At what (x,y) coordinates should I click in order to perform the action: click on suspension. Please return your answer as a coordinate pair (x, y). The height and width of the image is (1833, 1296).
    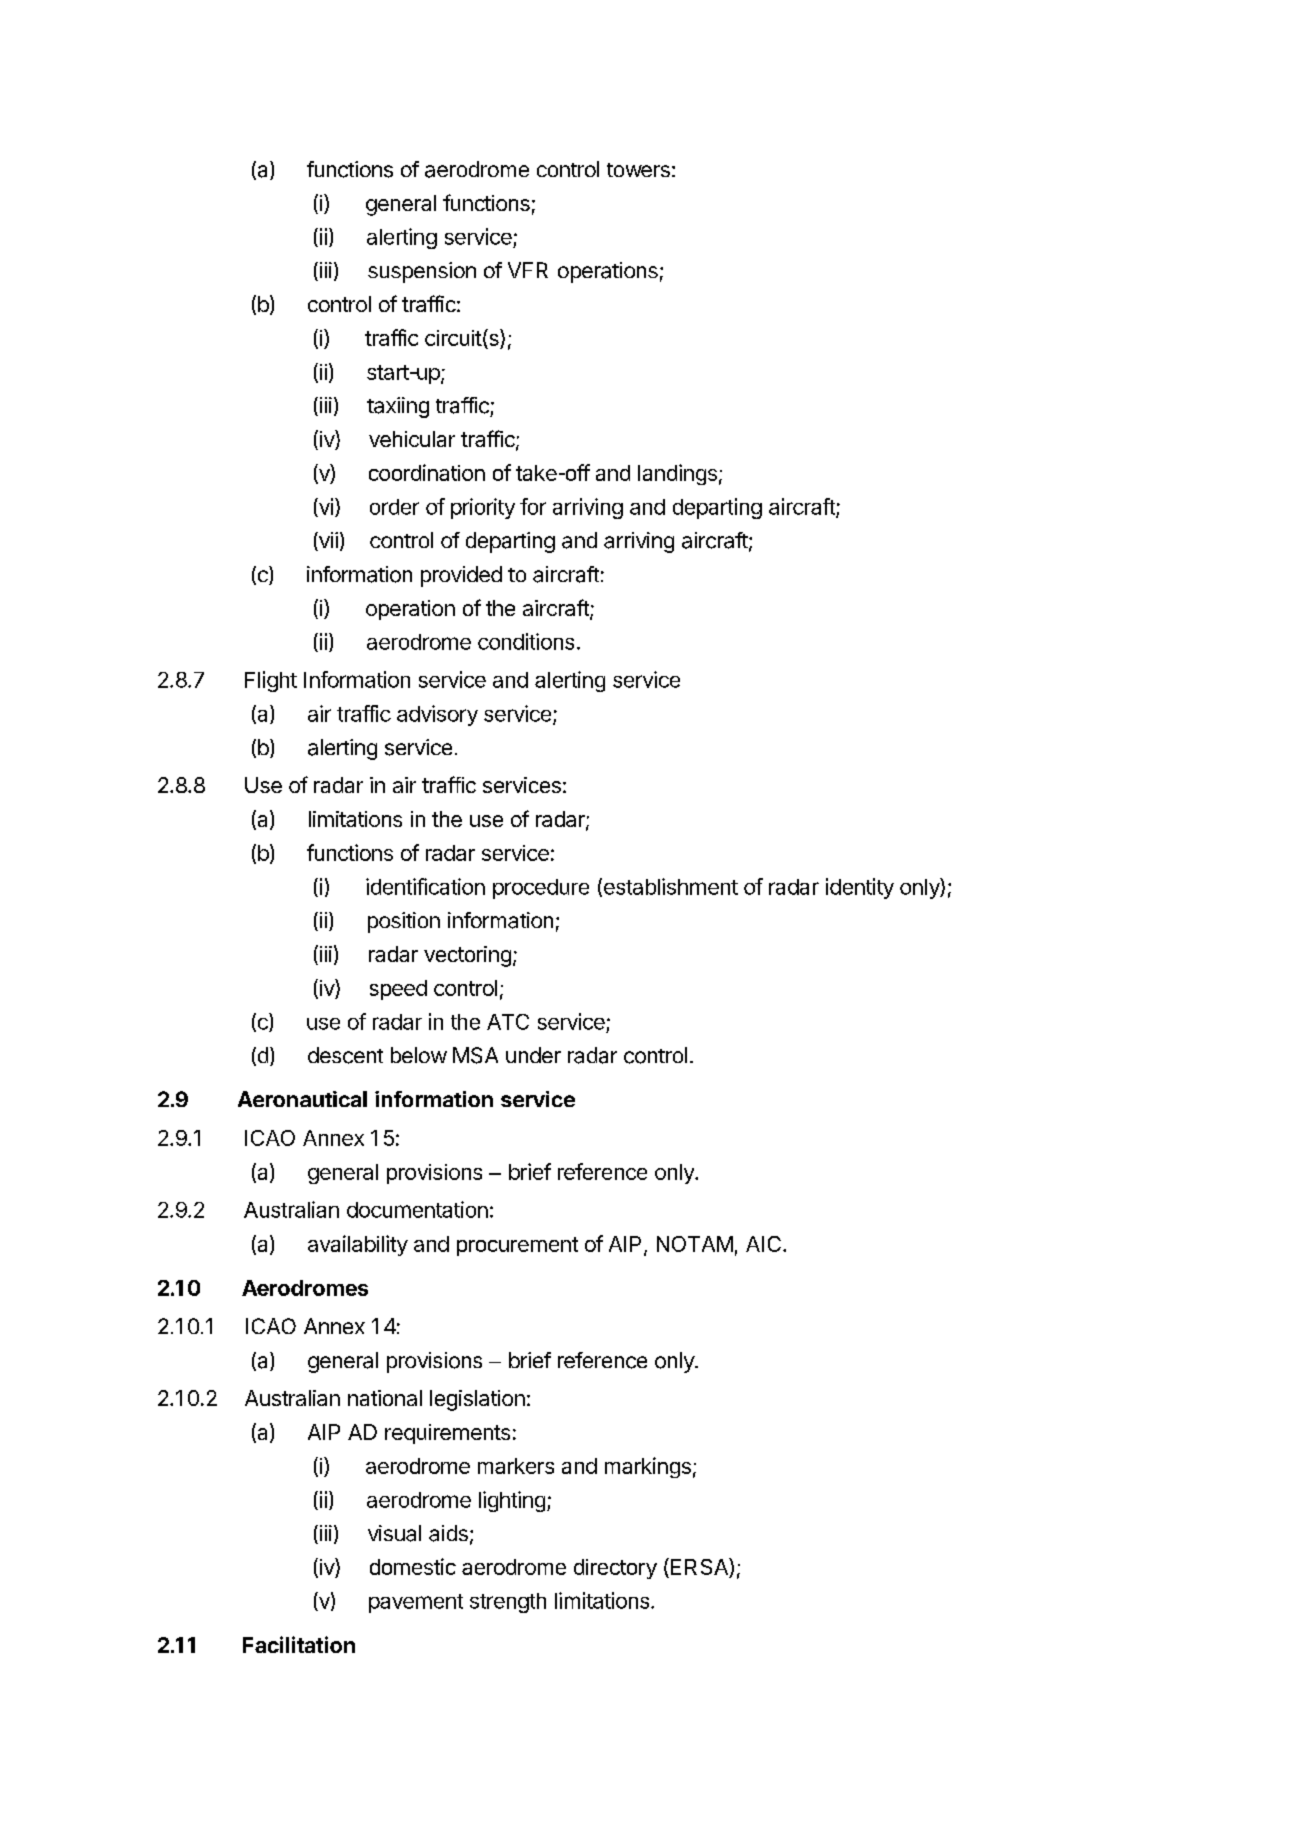
    Looking at the image, I should click on (422, 272).
